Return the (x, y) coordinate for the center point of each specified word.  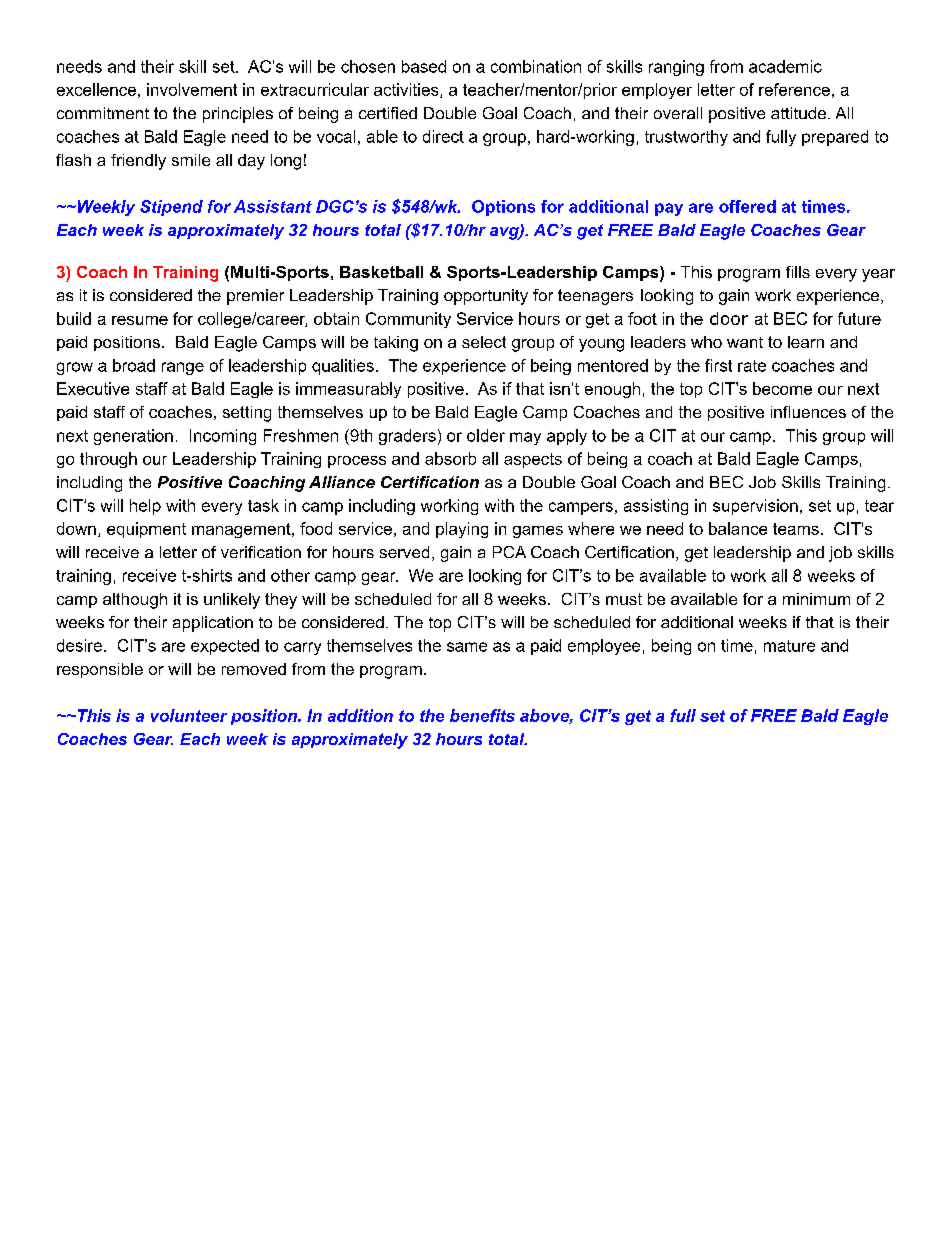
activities (407, 90)
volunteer (189, 715)
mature (789, 646)
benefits (482, 715)
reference (794, 89)
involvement (192, 89)
